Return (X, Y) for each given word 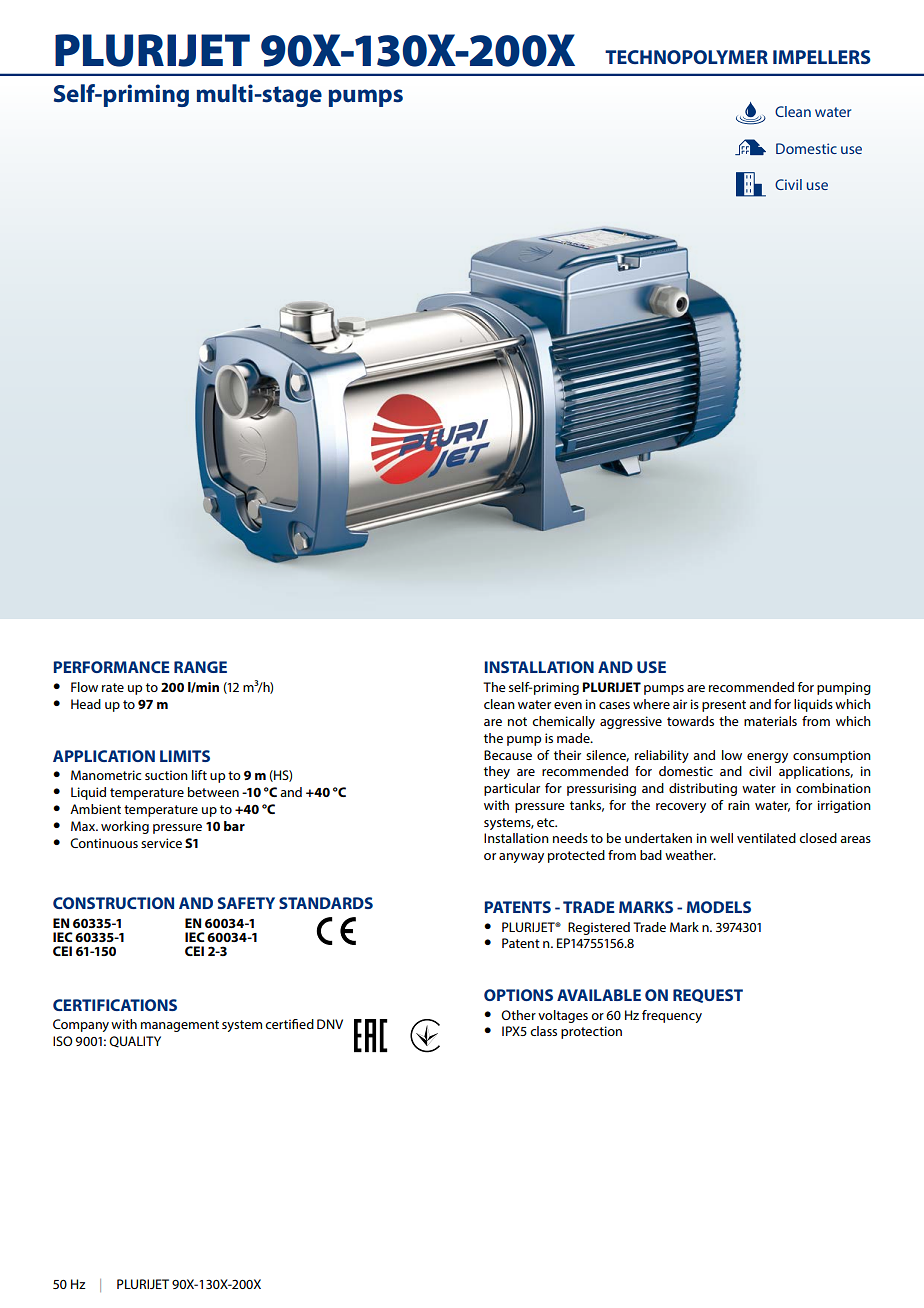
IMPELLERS (822, 57)
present (724, 706)
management (180, 1026)
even (568, 705)
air (680, 704)
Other (518, 1015)
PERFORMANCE (112, 667)
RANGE (200, 667)
